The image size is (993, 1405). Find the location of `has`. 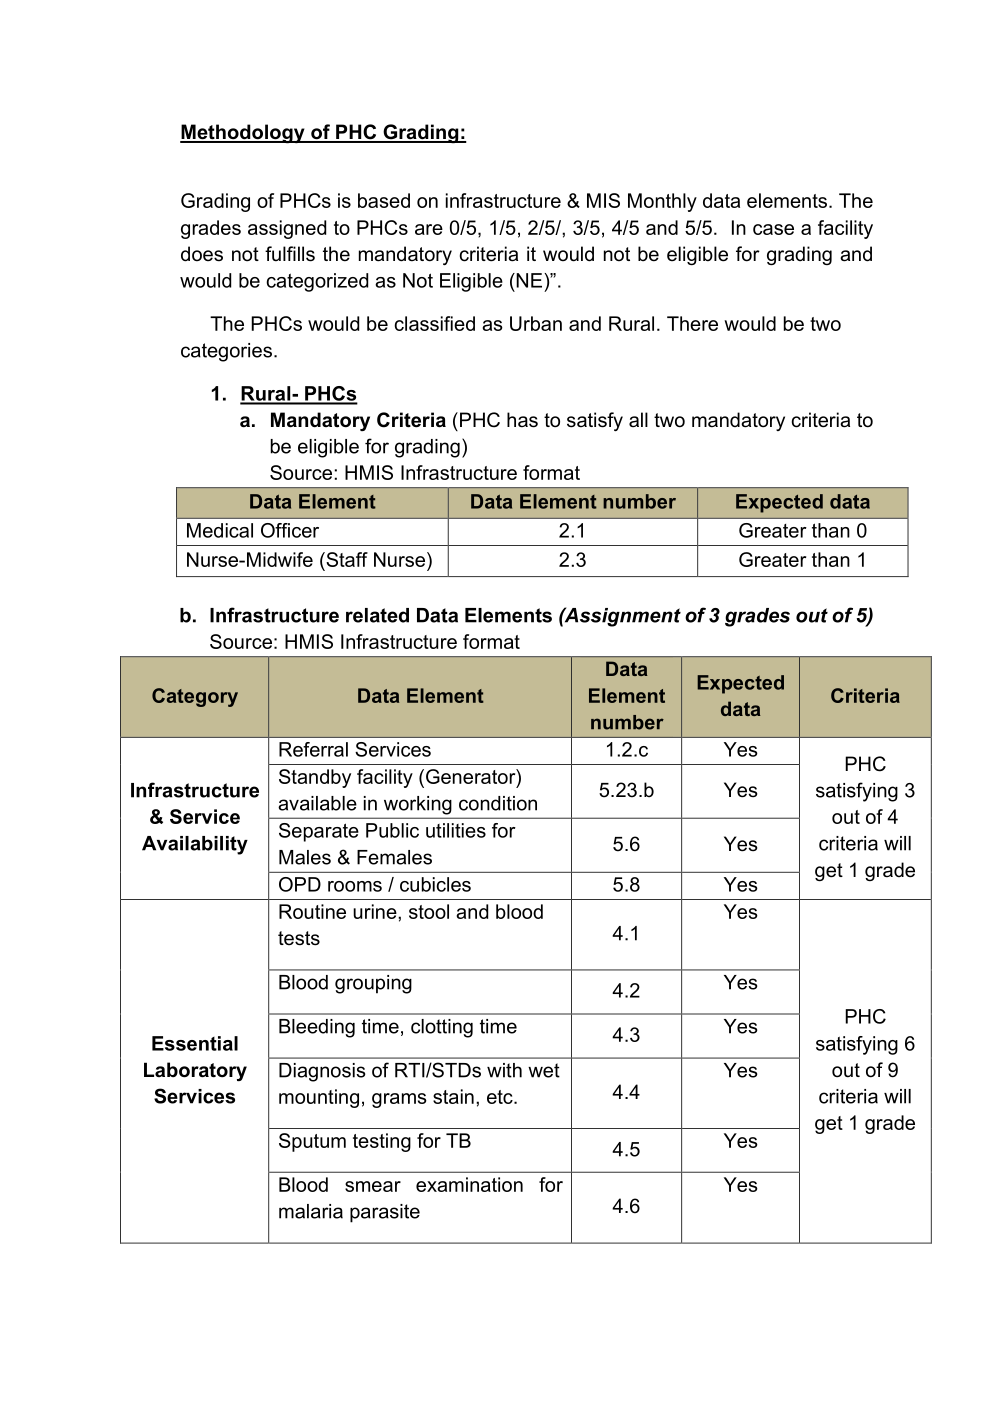

has is located at coordinates (522, 420).
